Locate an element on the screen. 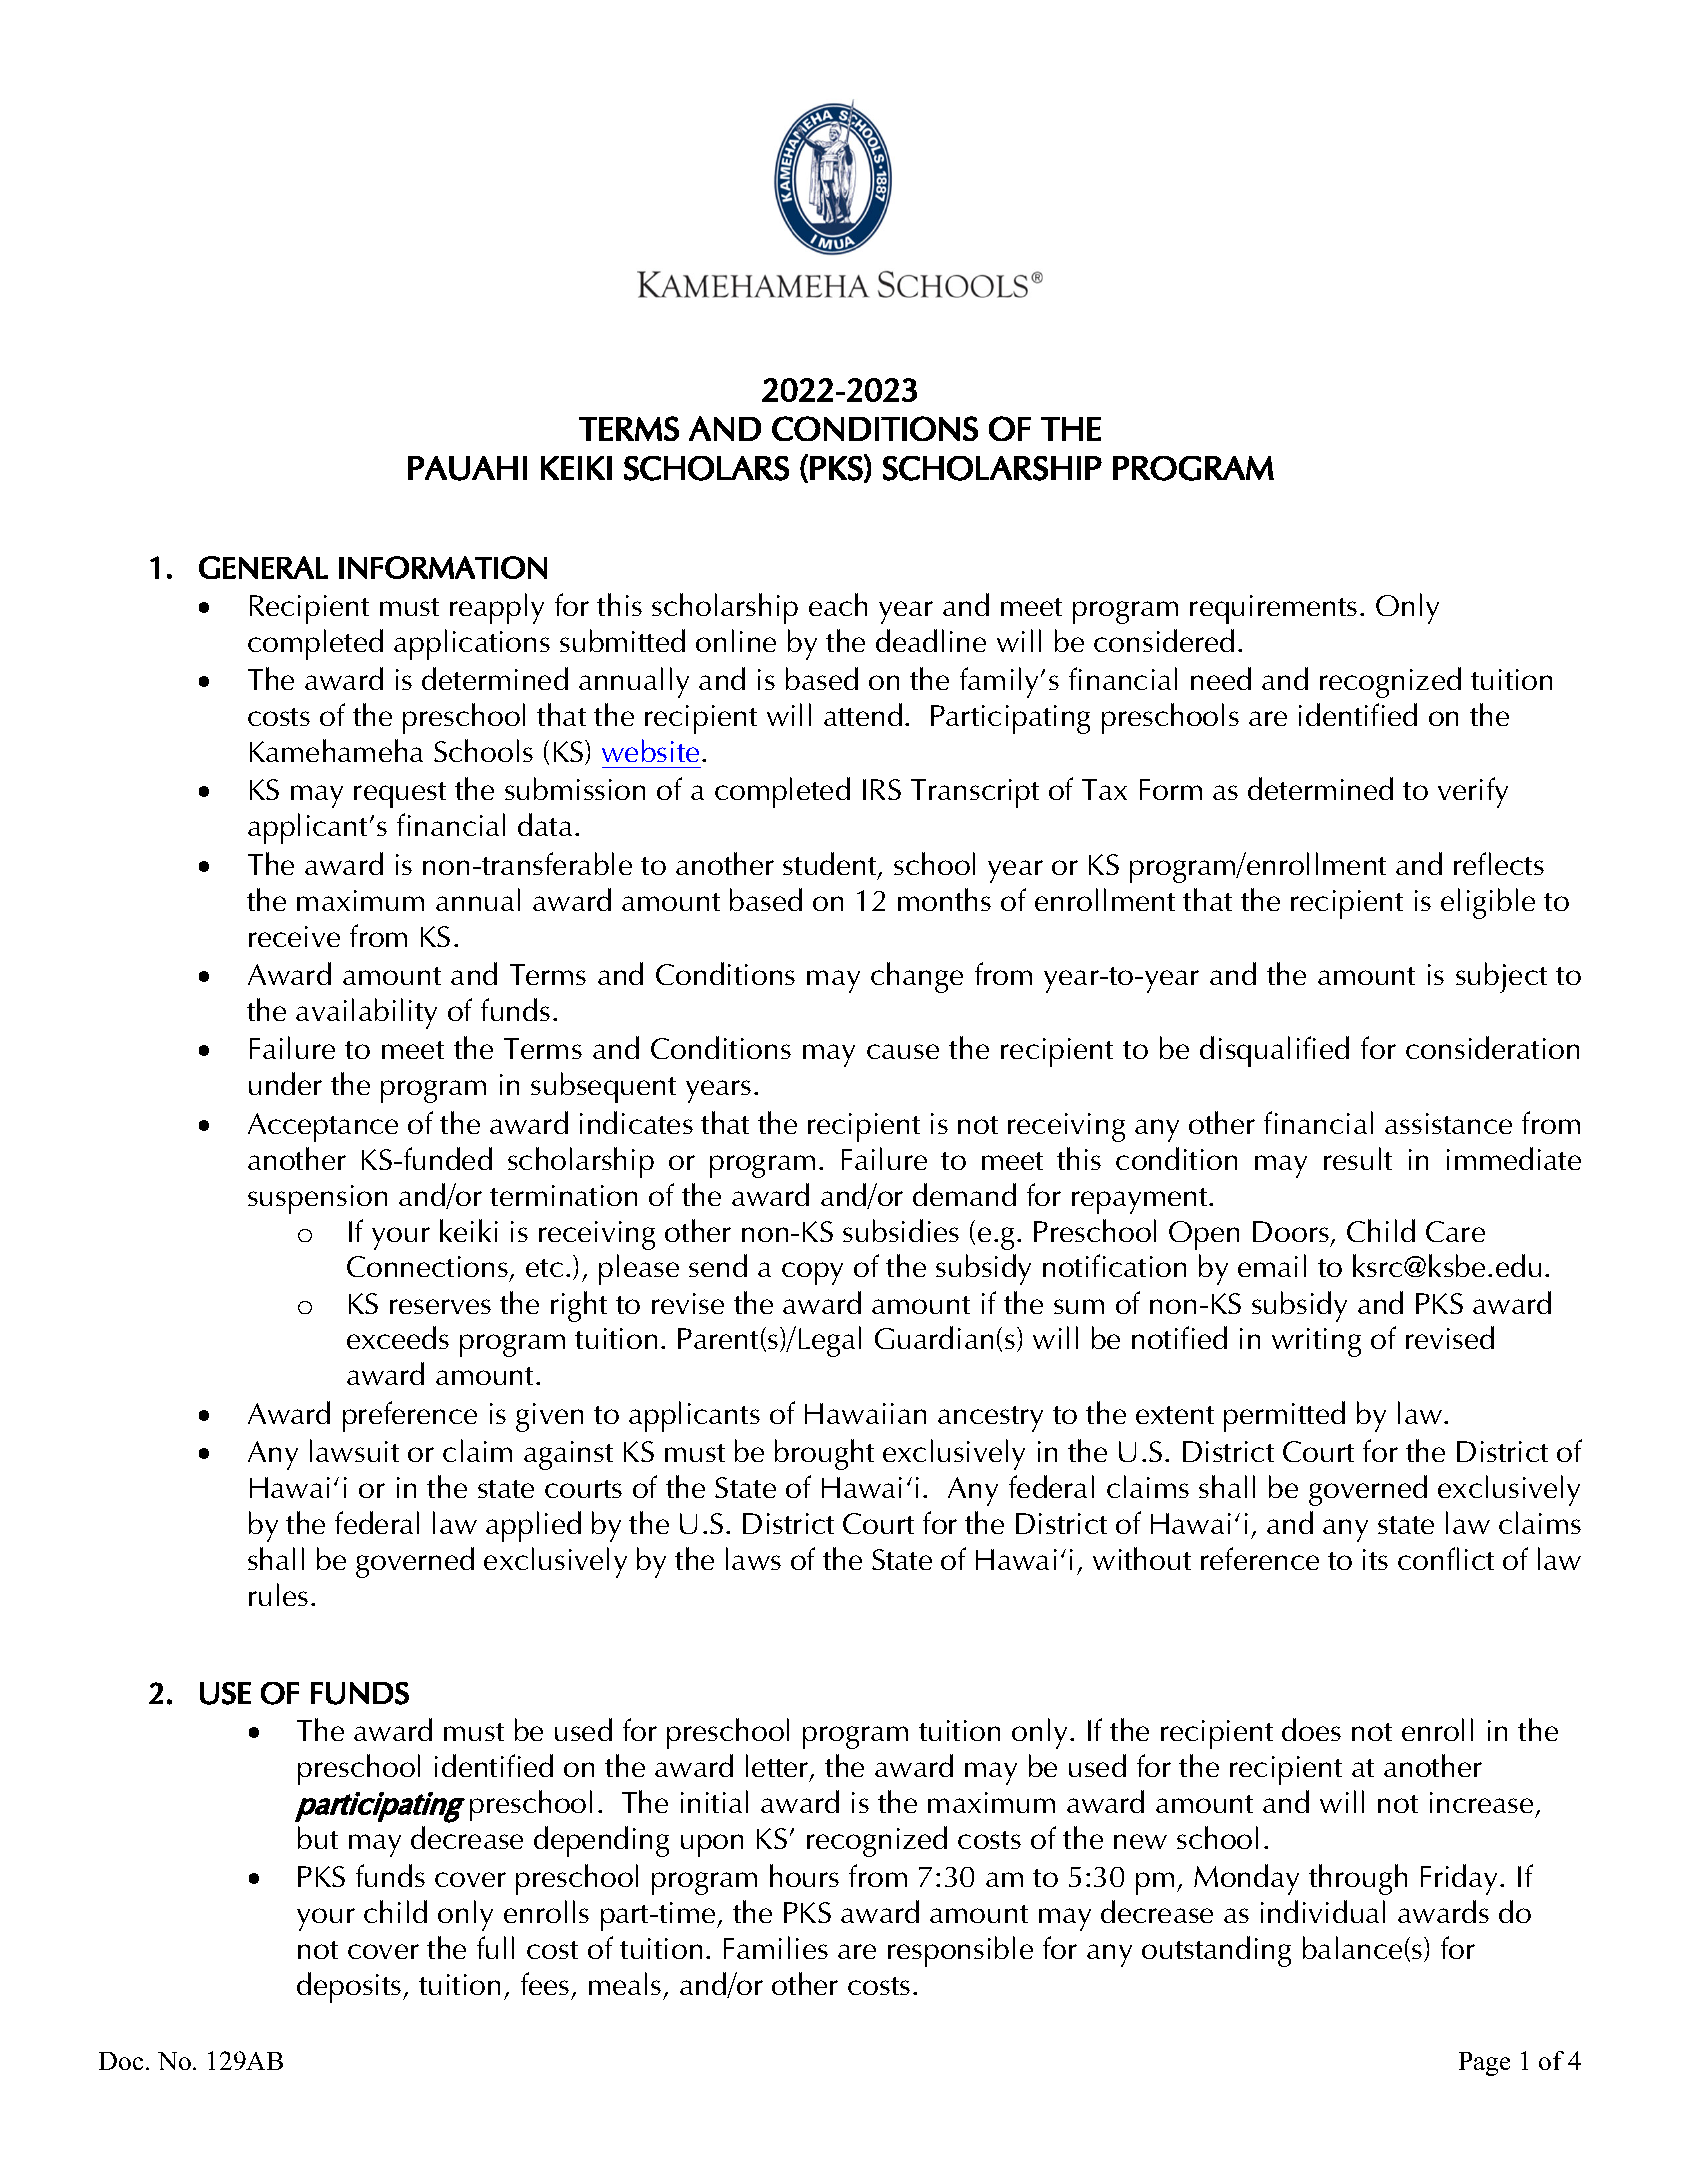 The width and height of the screenshot is (1681, 2175). letter is located at coordinates (778, 1767).
